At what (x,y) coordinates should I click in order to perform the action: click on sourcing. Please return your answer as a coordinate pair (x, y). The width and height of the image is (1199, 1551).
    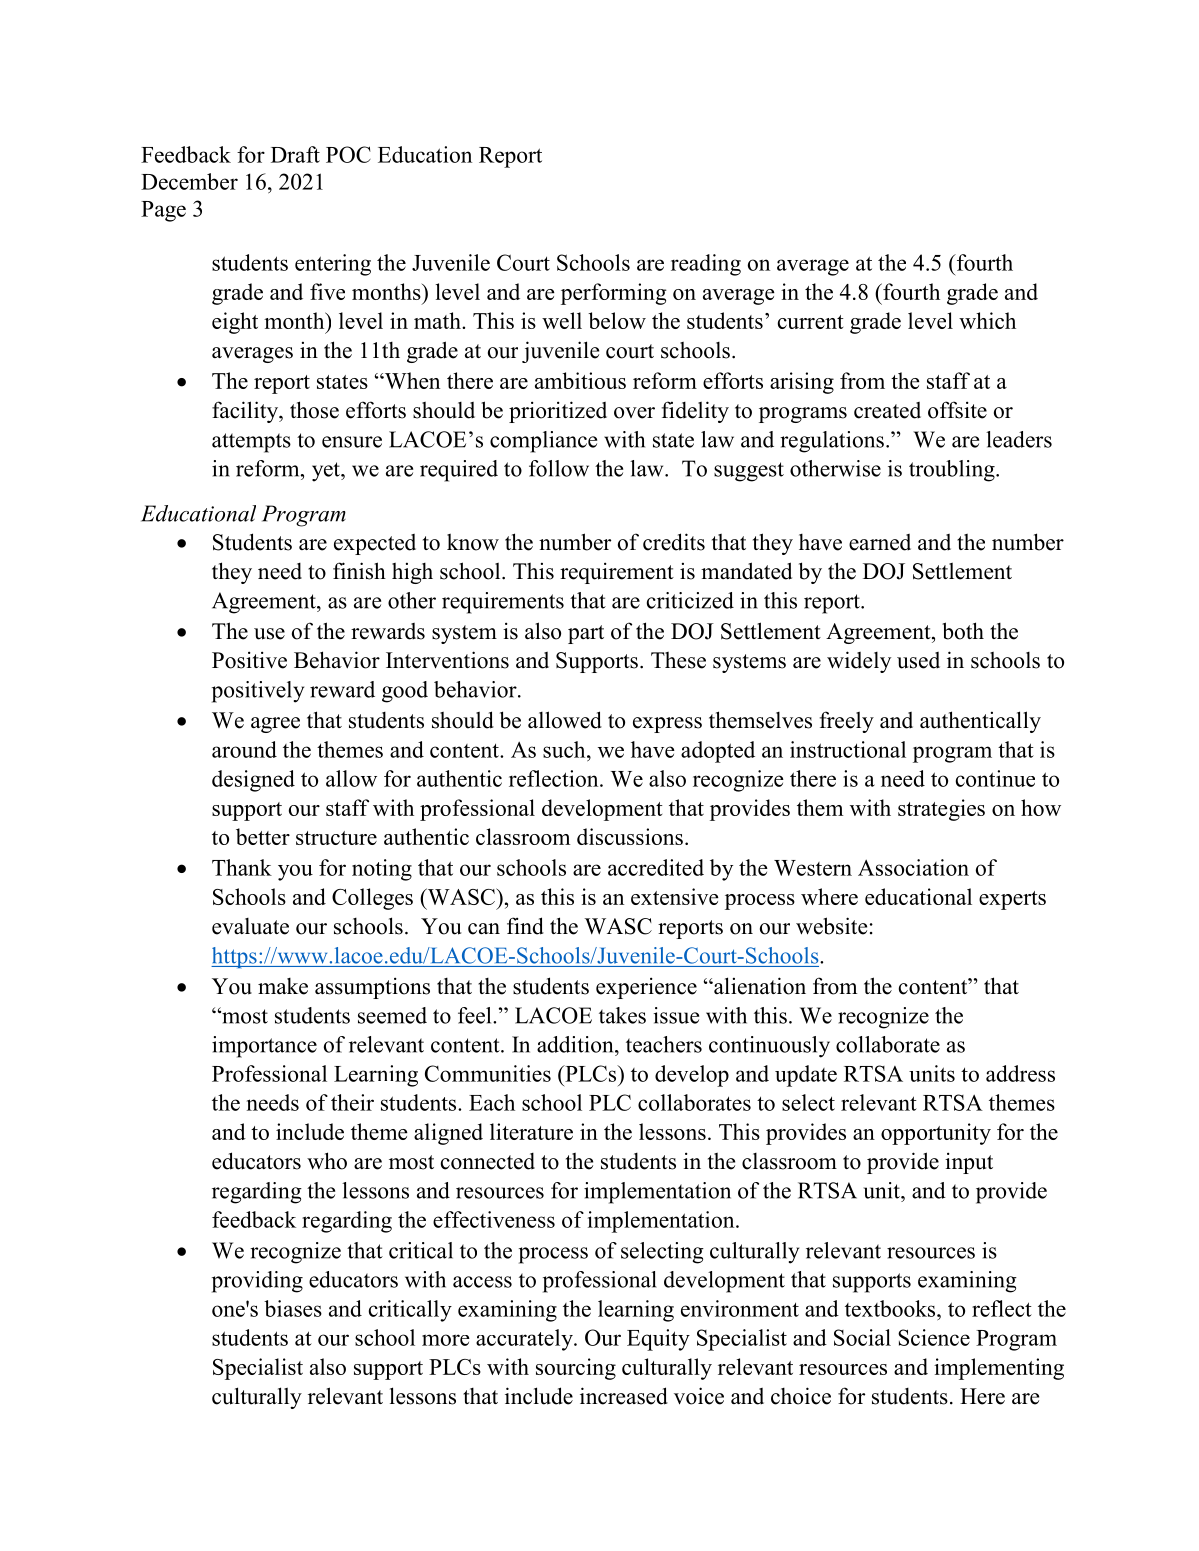
    Looking at the image, I should click on (576, 1369).
